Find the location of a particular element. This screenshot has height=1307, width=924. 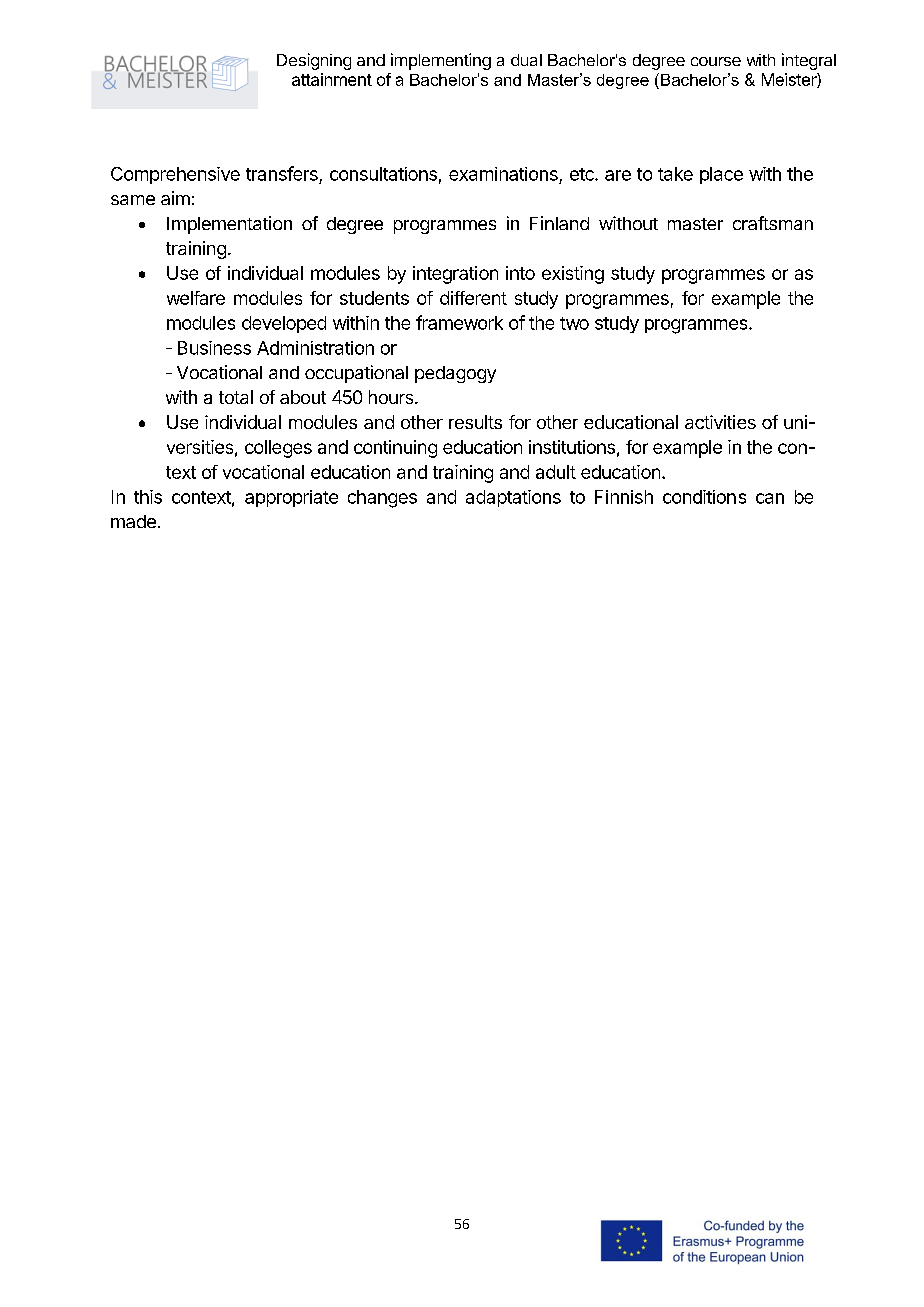

conditions is located at coordinates (704, 497).
